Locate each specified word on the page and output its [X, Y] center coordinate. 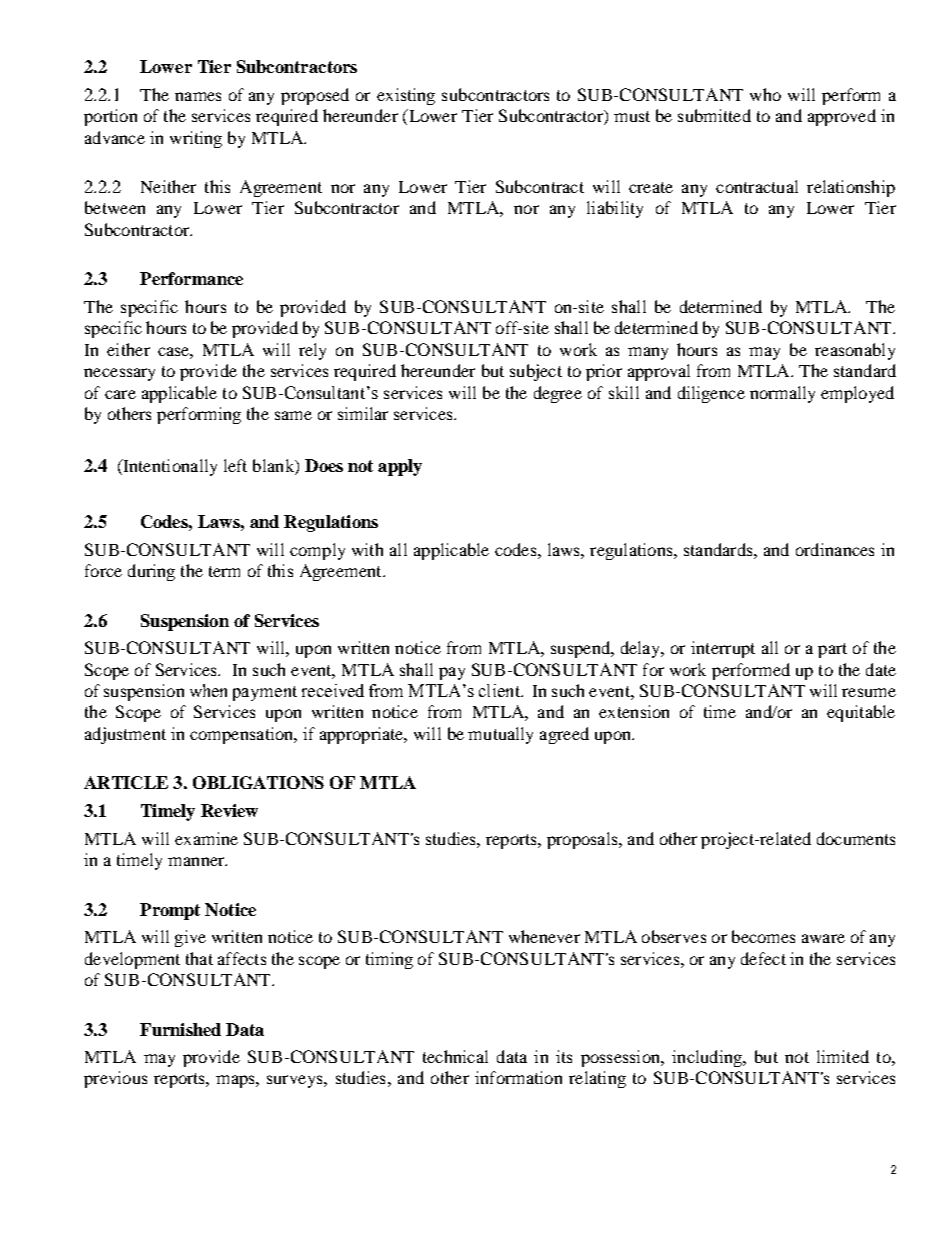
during [151, 572]
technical [455, 1056]
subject [536, 372]
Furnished [180, 1029]
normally [782, 394]
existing [406, 96]
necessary [119, 374]
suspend [581, 649]
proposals [583, 840]
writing [196, 139]
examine [206, 838]
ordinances [835, 549]
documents [856, 838]
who [765, 94]
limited [843, 1056]
